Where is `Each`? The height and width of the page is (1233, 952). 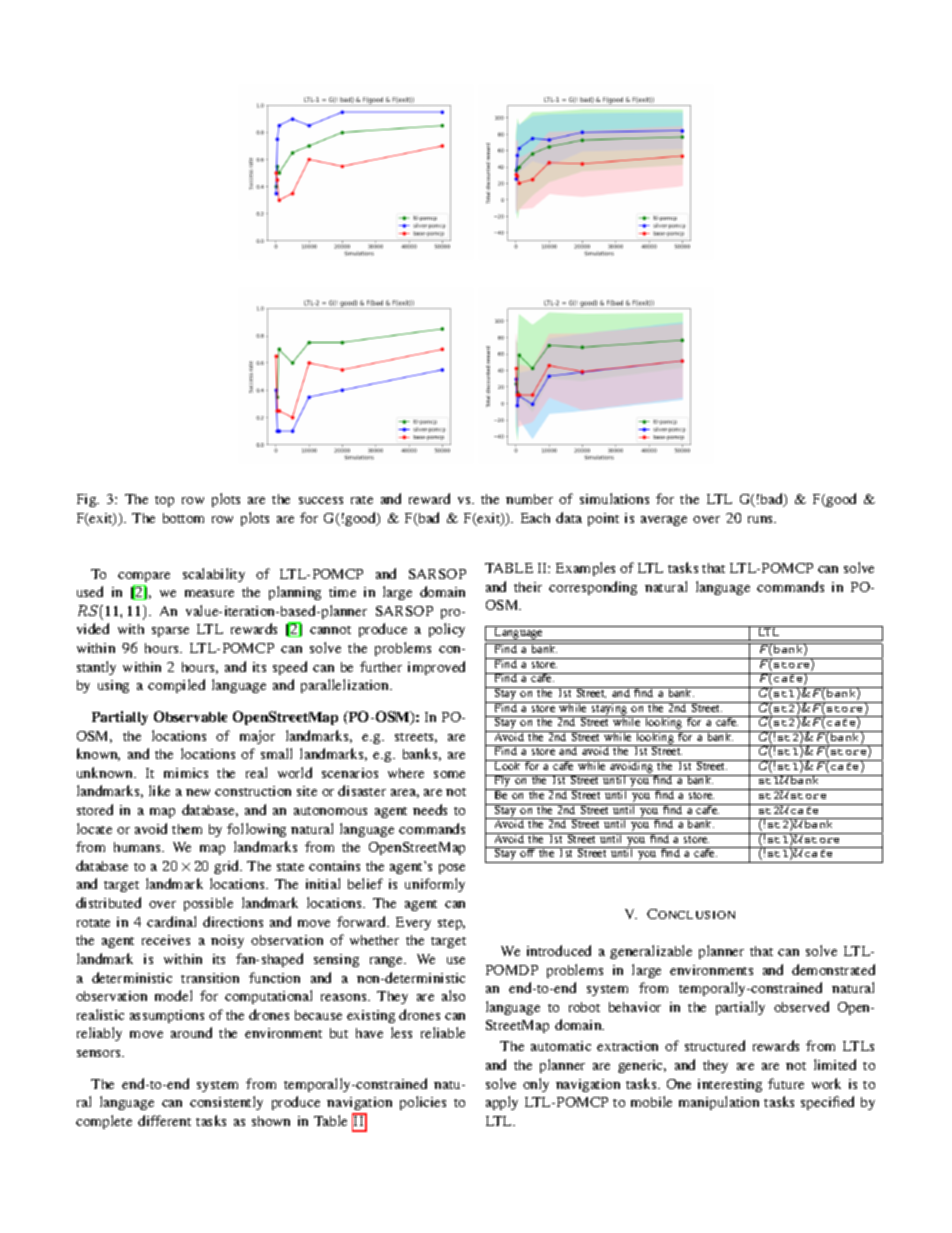 Each is located at coordinates (535, 518).
